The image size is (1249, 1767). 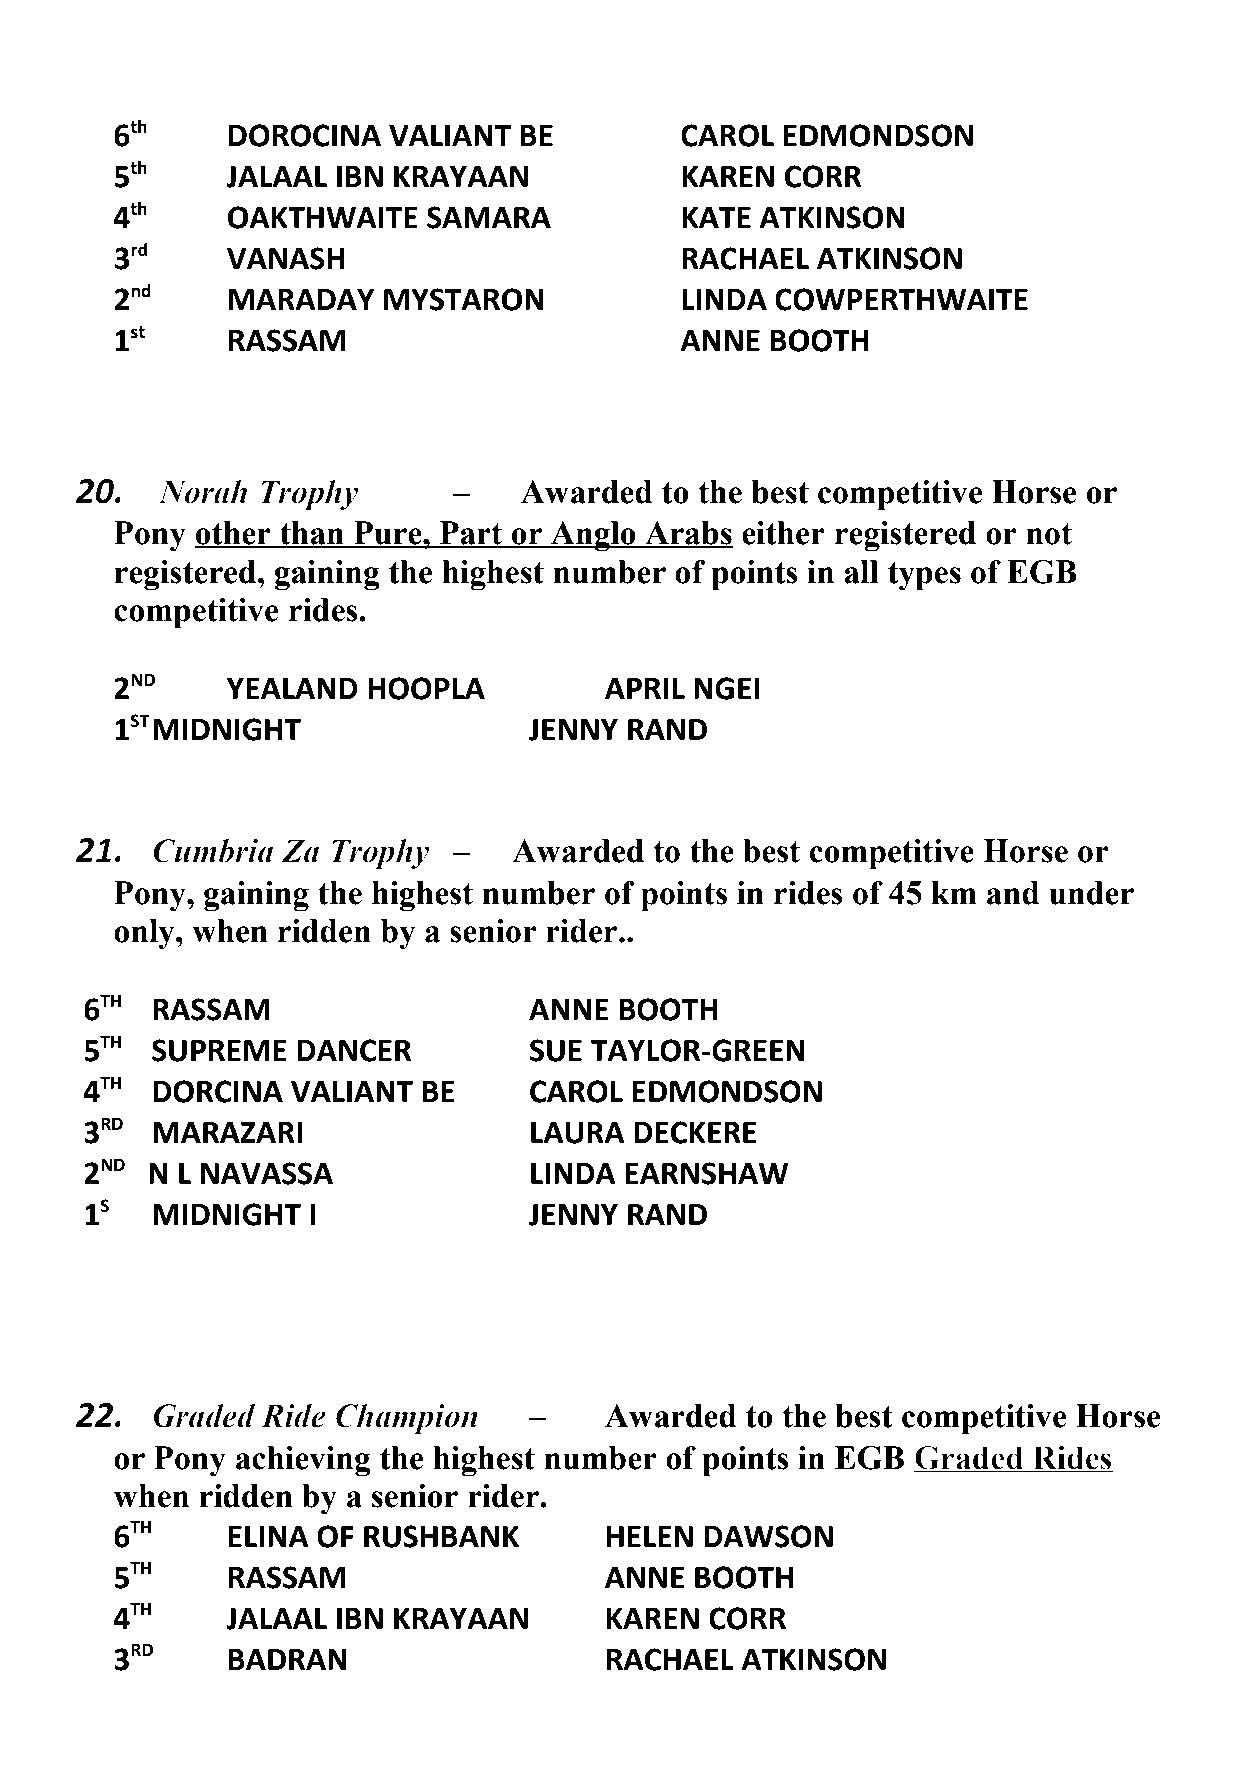 What do you see at coordinates (213, 851) in the document?
I see `Cumbria` at bounding box center [213, 851].
